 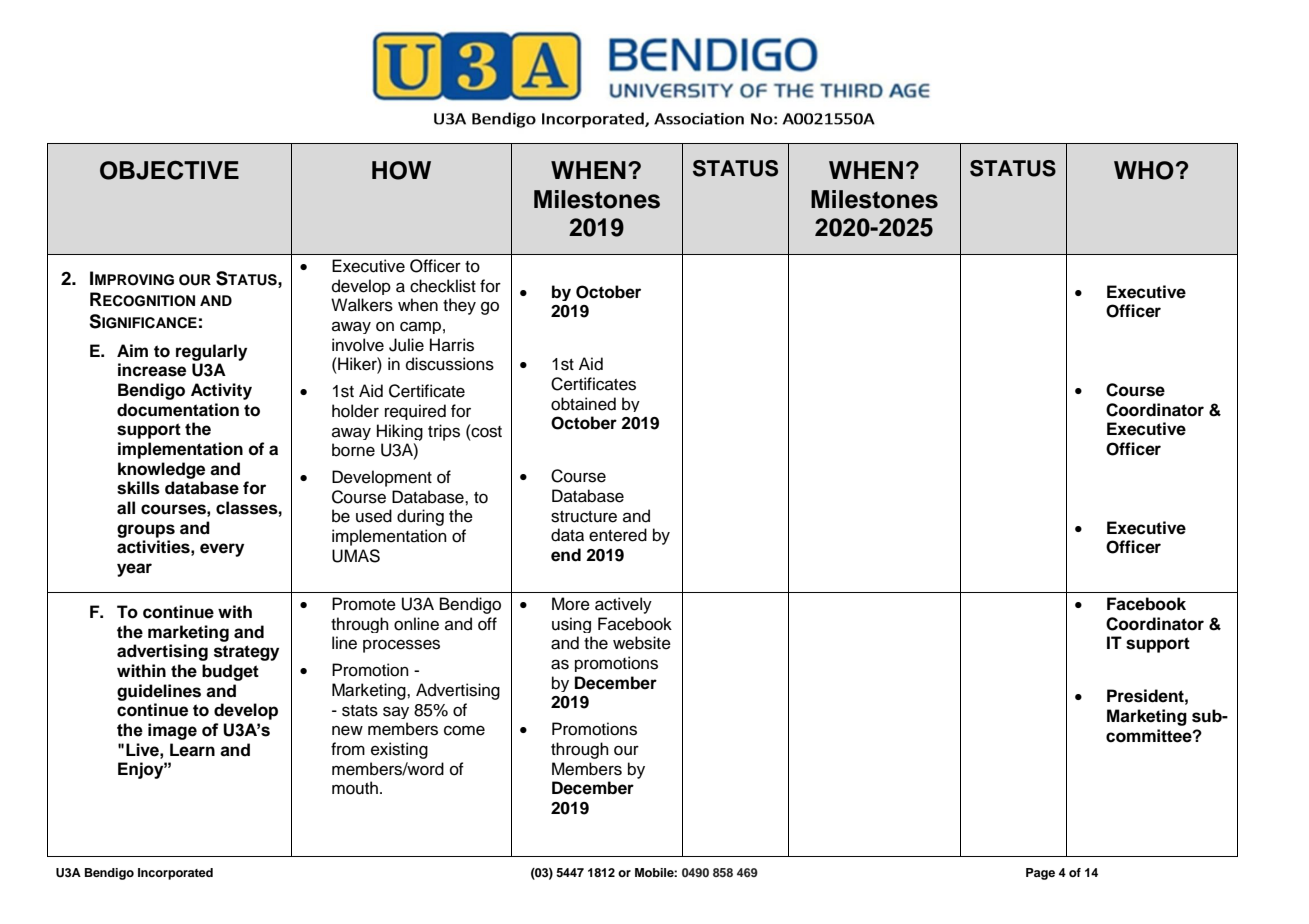 What do you see at coordinates (169, 170) in the page?
I see `OBJECTIVE` at bounding box center [169, 170].
